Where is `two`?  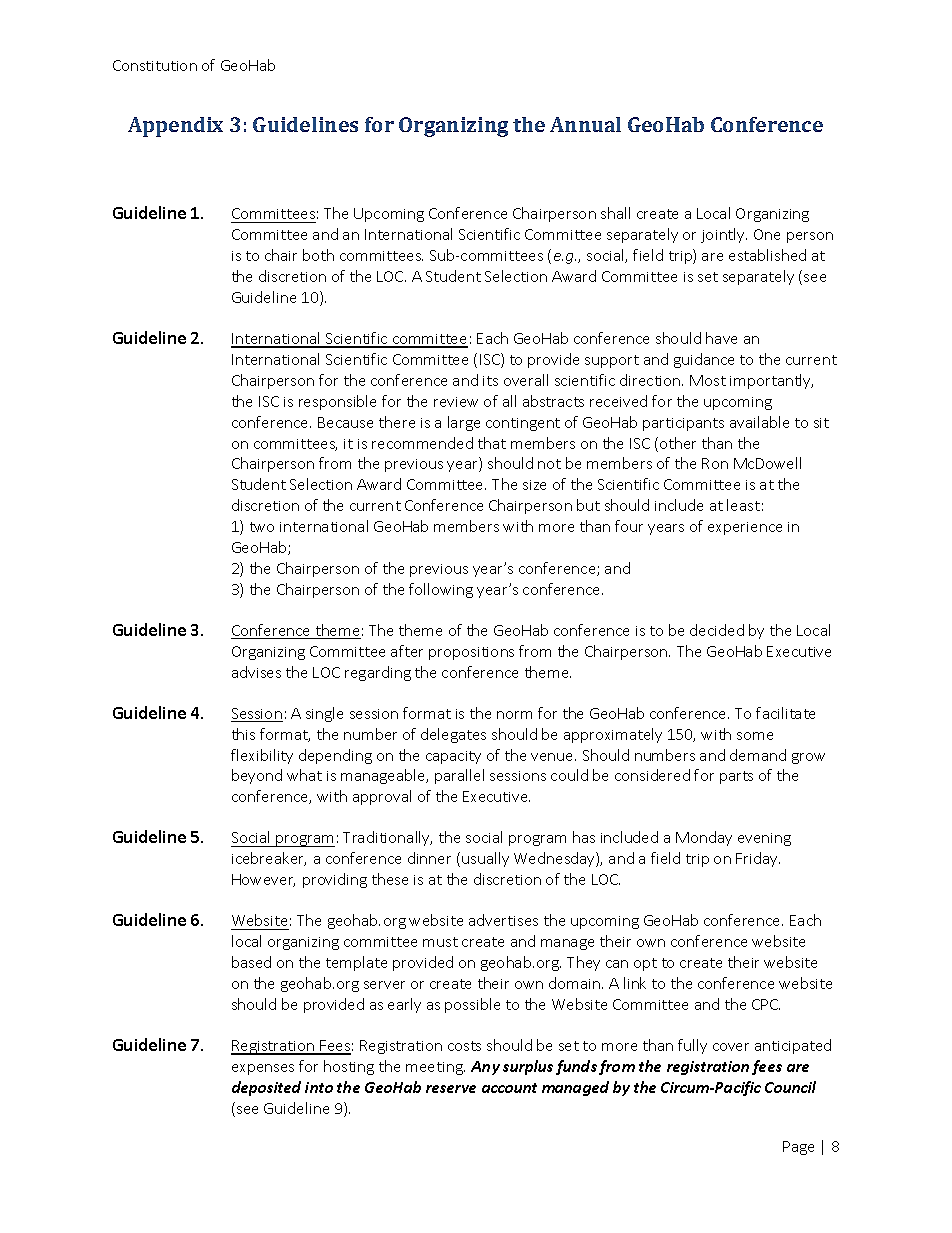 two is located at coordinates (262, 527).
